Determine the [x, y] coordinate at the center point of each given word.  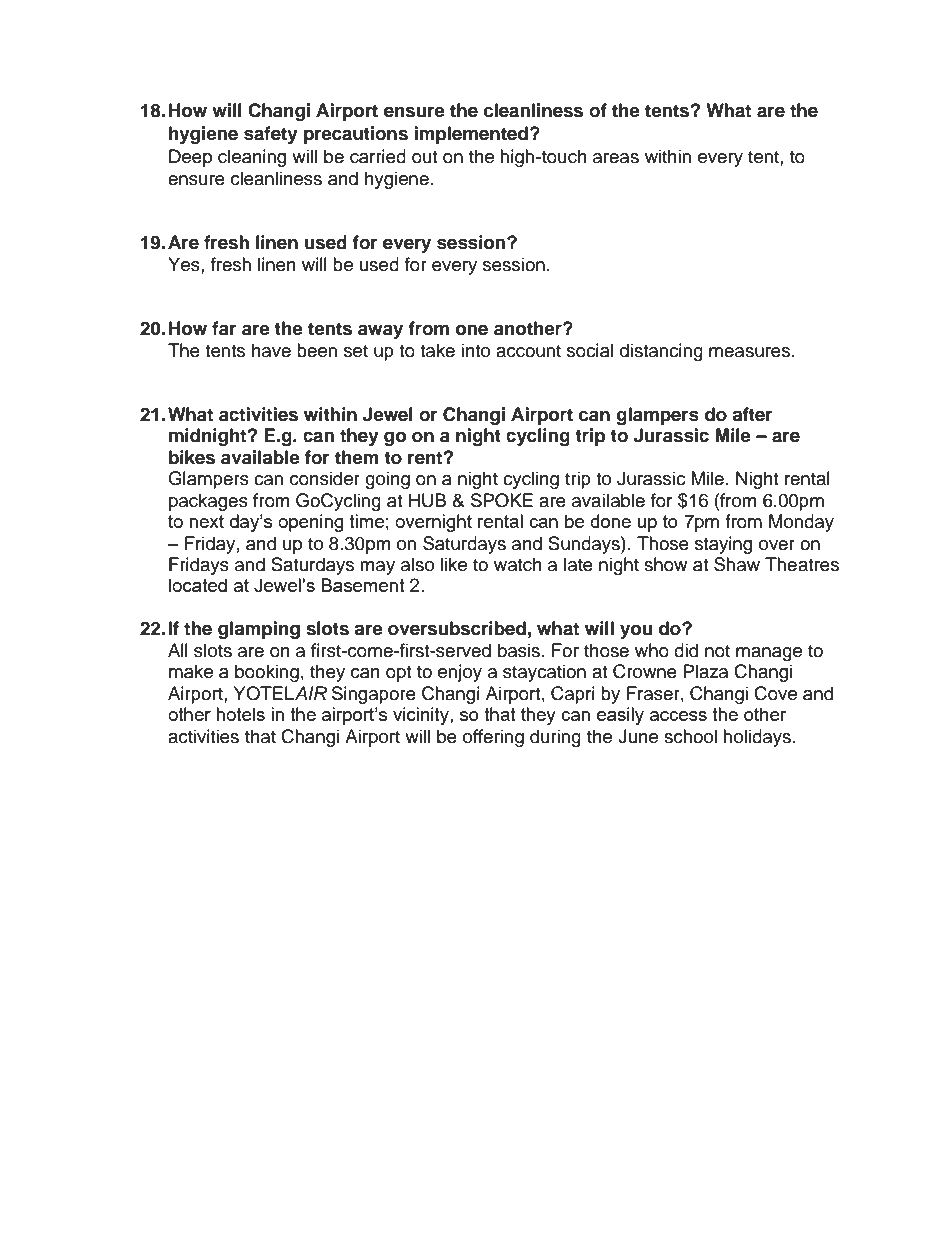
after [752, 414]
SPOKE [502, 500]
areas [616, 158]
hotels [240, 714]
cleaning [252, 158]
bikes [192, 457]
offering [493, 738]
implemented [471, 135]
